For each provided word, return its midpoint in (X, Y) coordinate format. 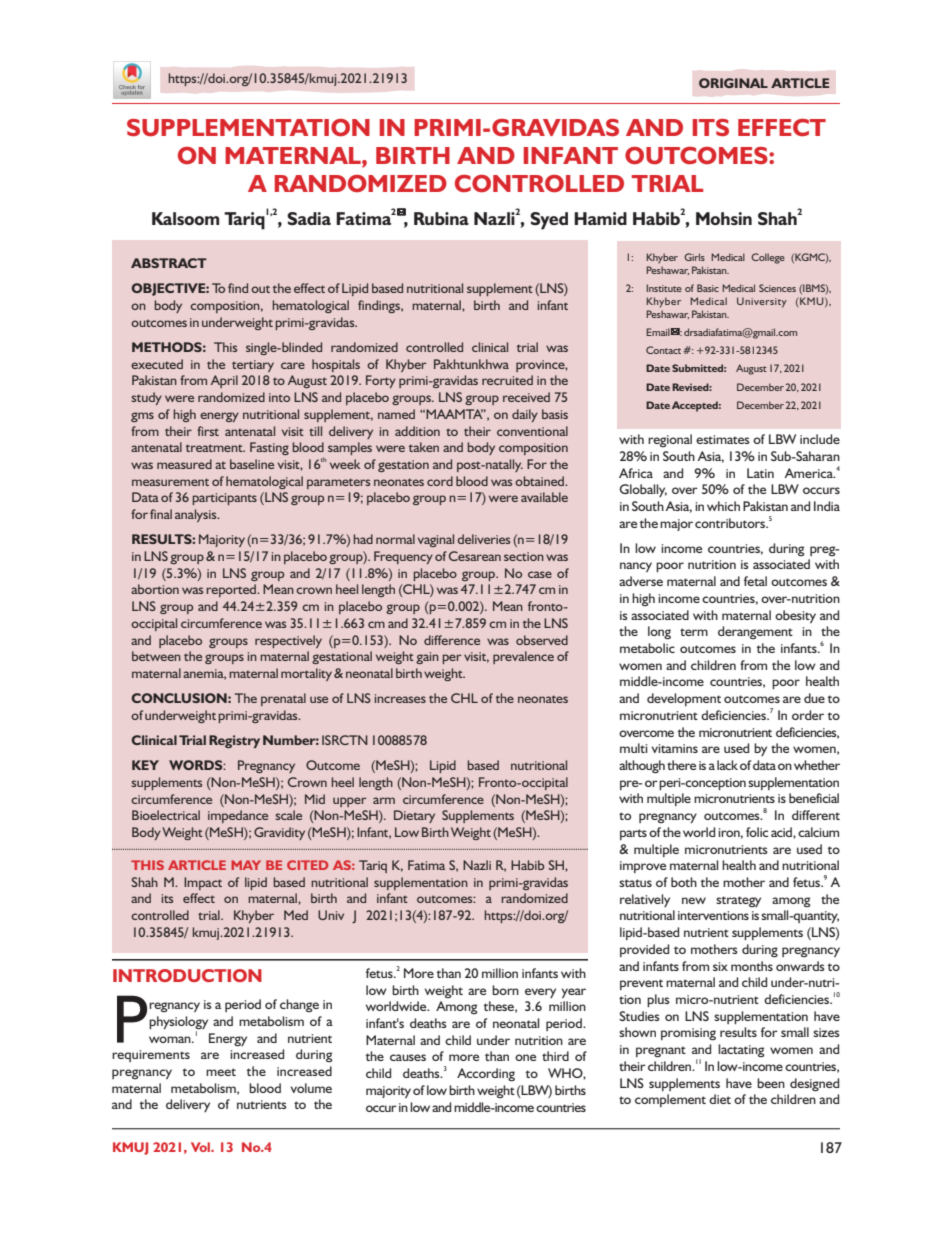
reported (232, 590)
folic (757, 832)
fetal (755, 581)
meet (221, 1072)
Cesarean (475, 556)
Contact (665, 350)
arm (384, 800)
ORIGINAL (733, 83)
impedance (238, 816)
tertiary (253, 366)
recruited (507, 380)
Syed (549, 221)
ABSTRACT (169, 263)
